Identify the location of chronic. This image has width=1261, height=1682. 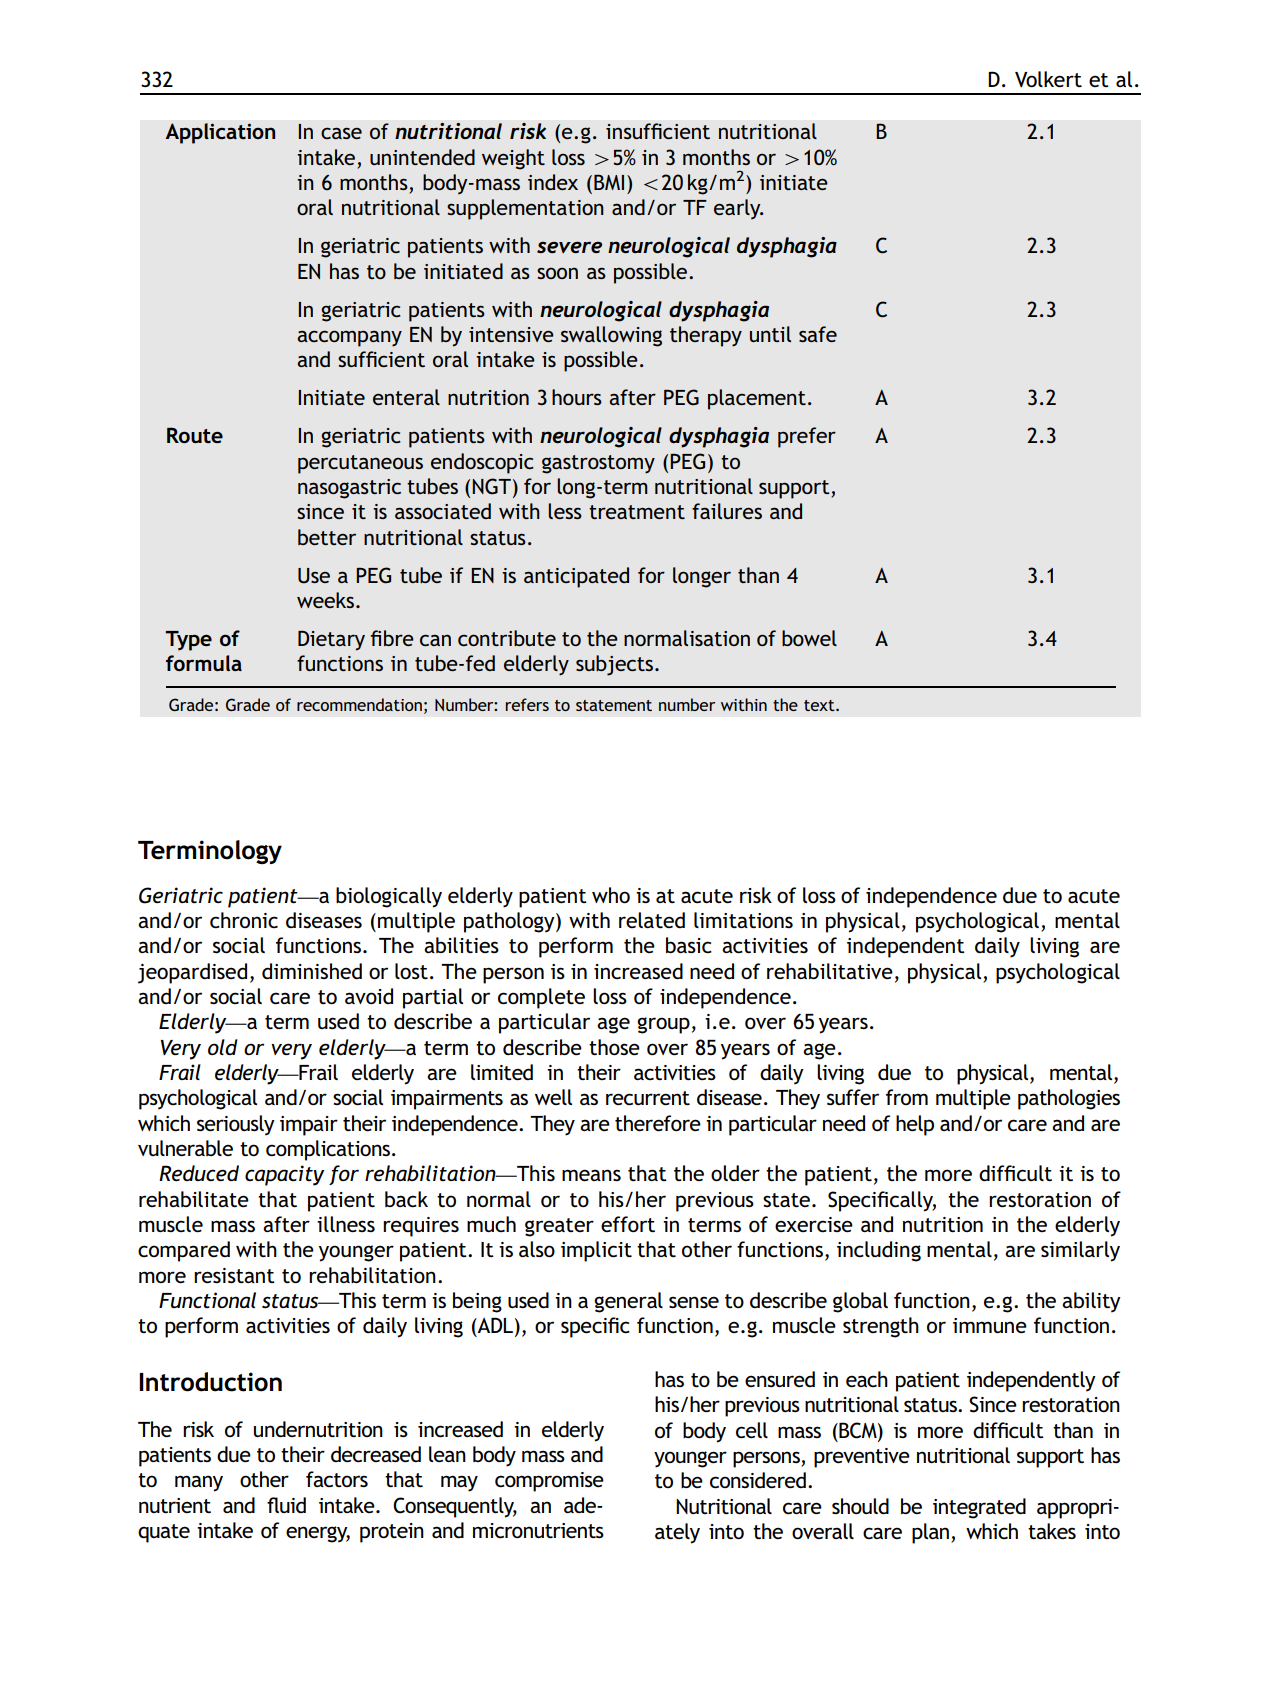
(244, 920).
